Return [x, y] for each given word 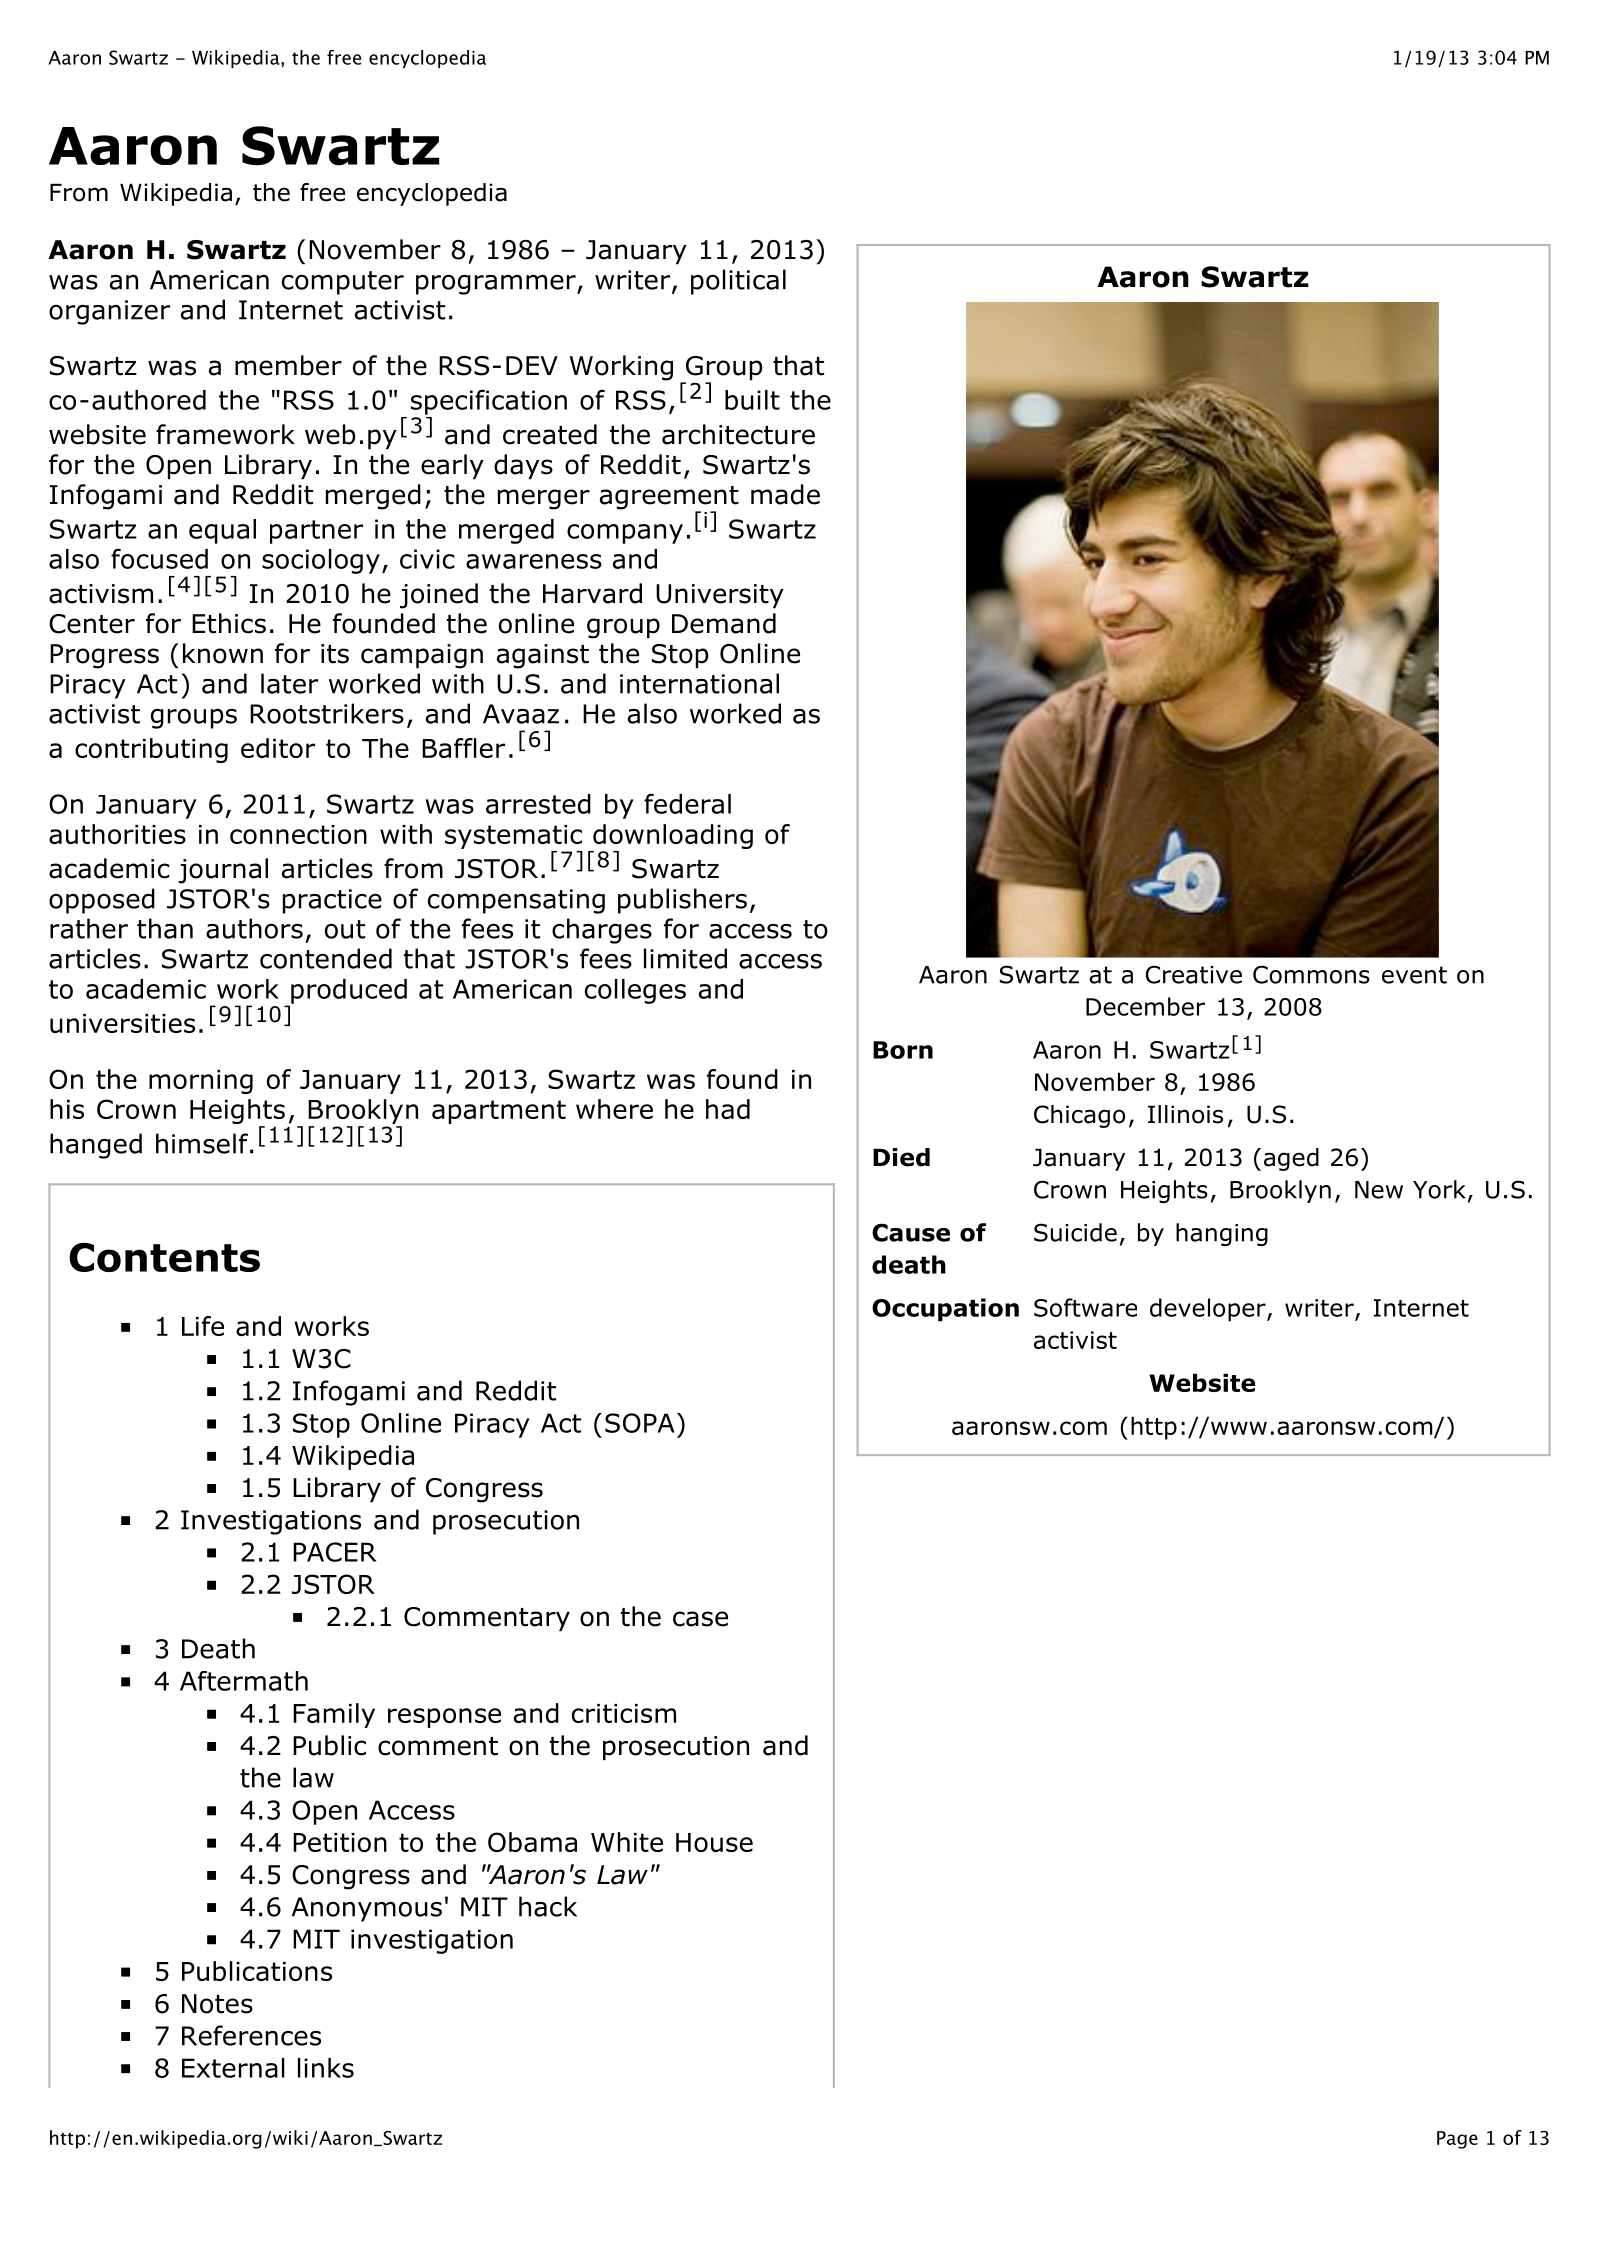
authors [254, 928]
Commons [1311, 974]
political [738, 282]
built [752, 400]
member [288, 365]
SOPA [640, 1423]
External [233, 2068]
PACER [335, 1552]
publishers [682, 901]
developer [1209, 1310]
